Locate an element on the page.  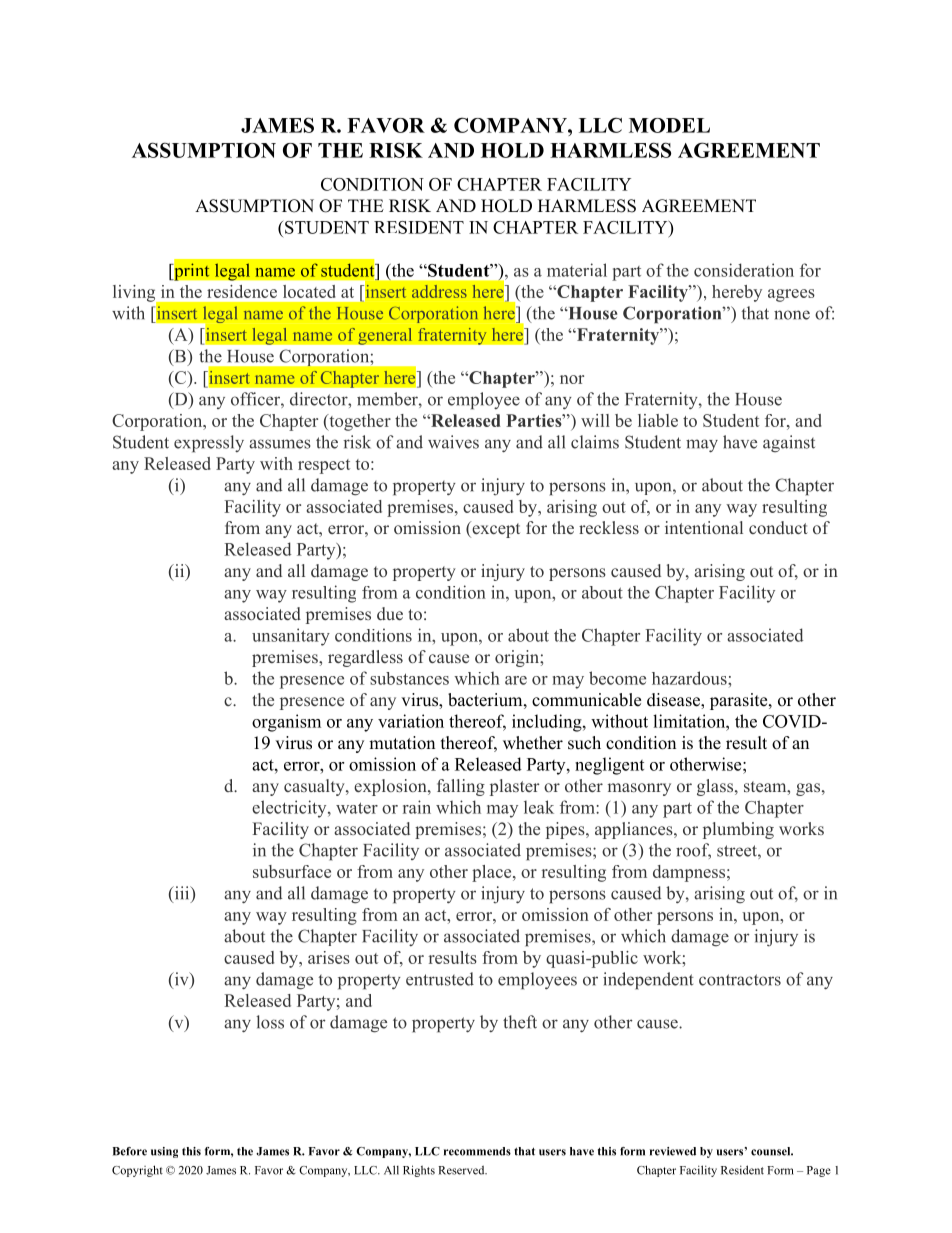
using is located at coordinates (164, 1152).
